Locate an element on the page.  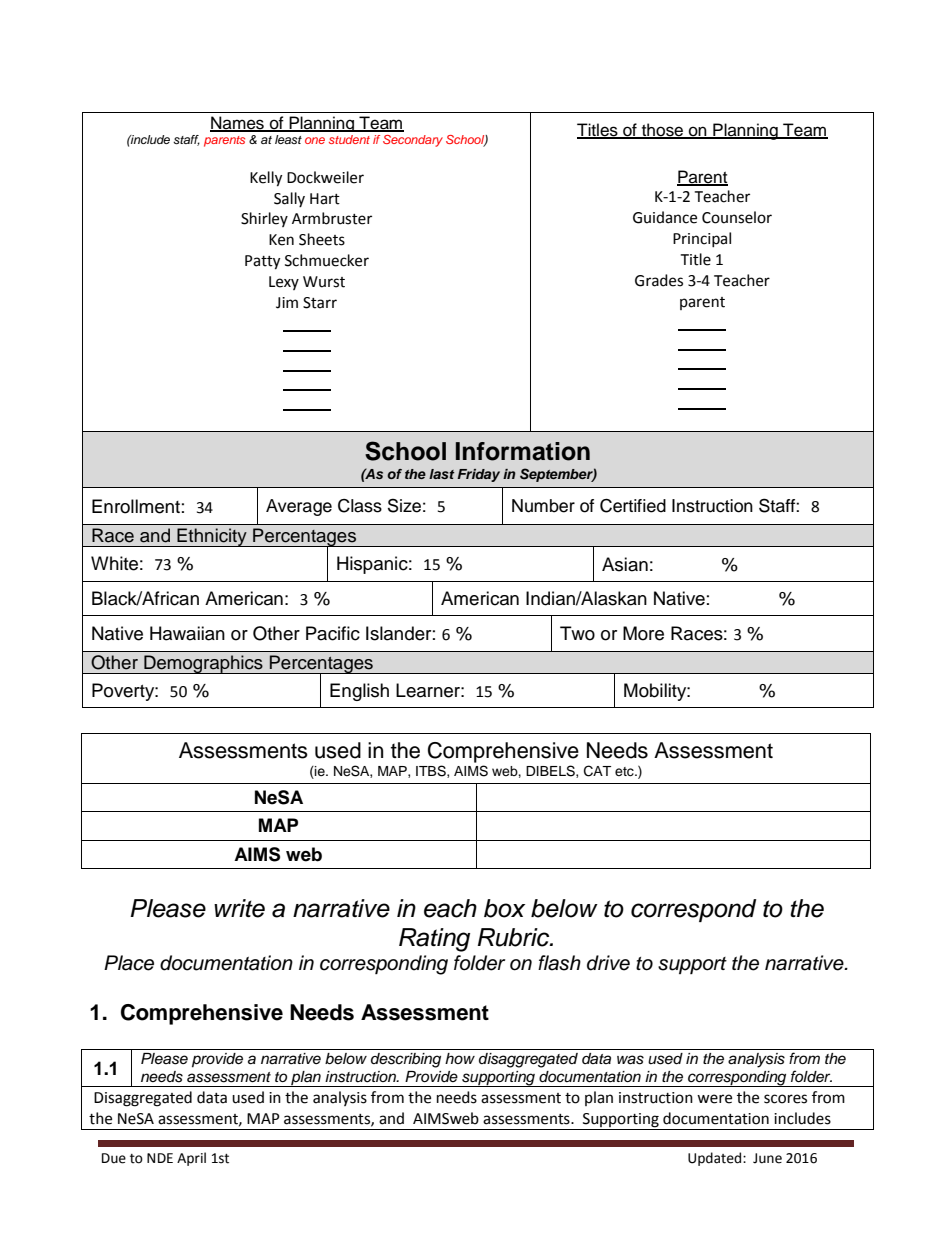
etc is located at coordinates (625, 772).
